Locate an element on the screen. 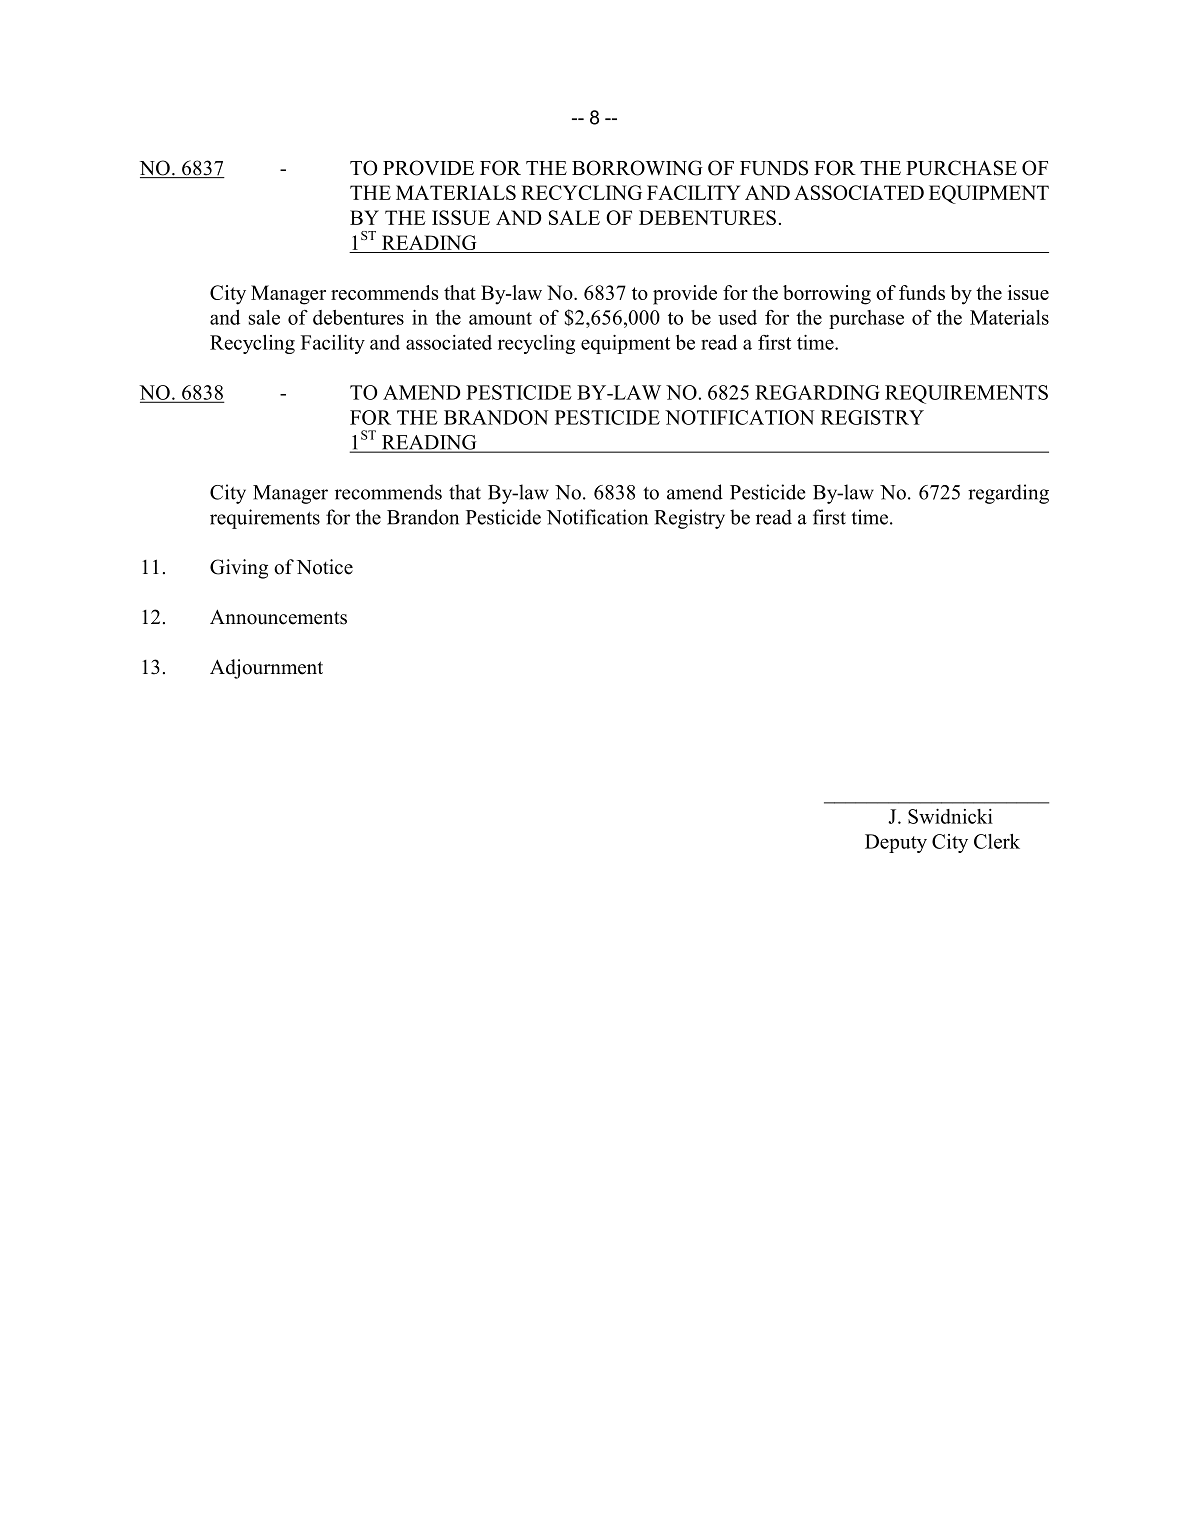  Clerk is located at coordinates (997, 841).
